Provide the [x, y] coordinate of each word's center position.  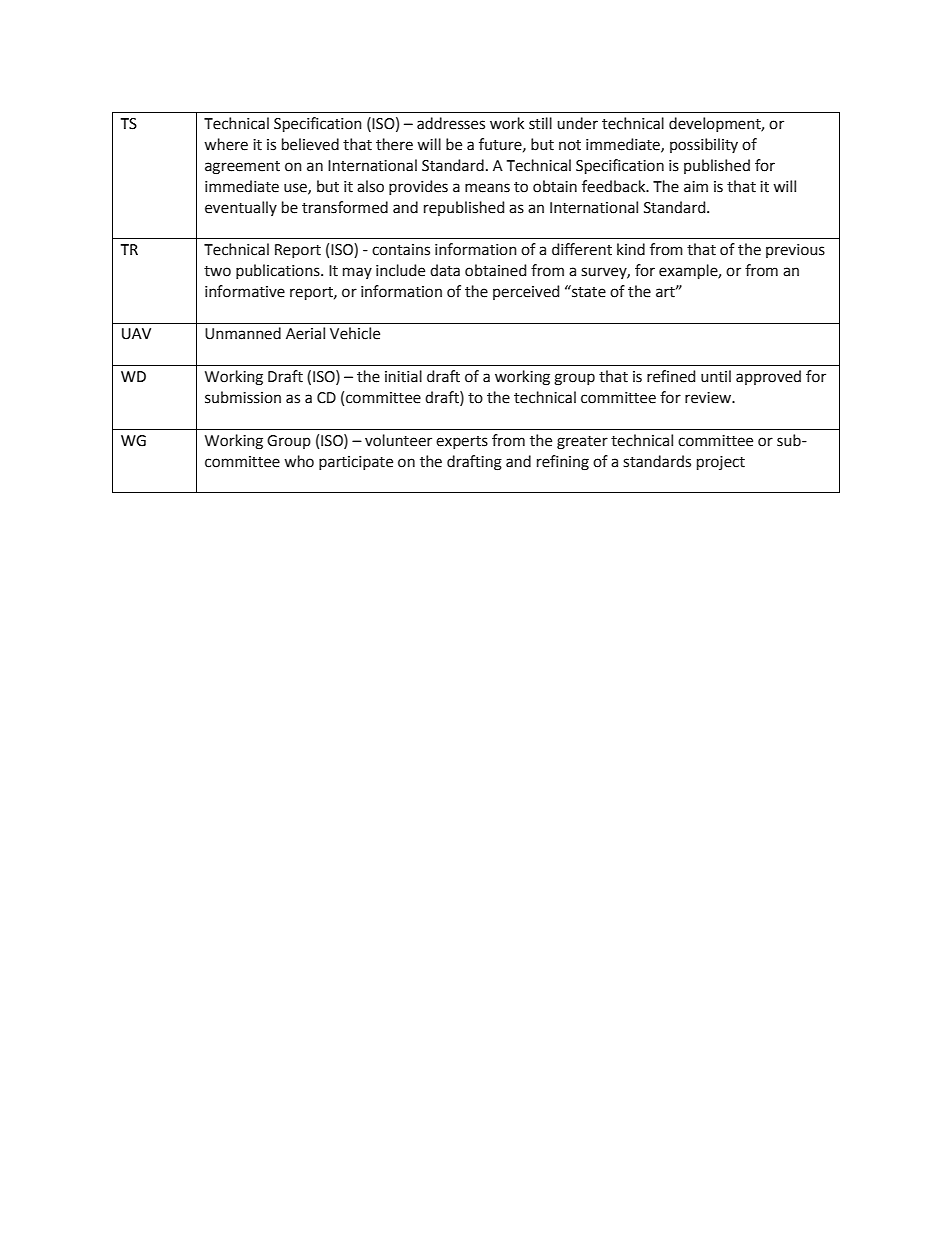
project [721, 463]
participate [356, 463]
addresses [451, 123]
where [226, 144]
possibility [704, 145]
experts [462, 442]
